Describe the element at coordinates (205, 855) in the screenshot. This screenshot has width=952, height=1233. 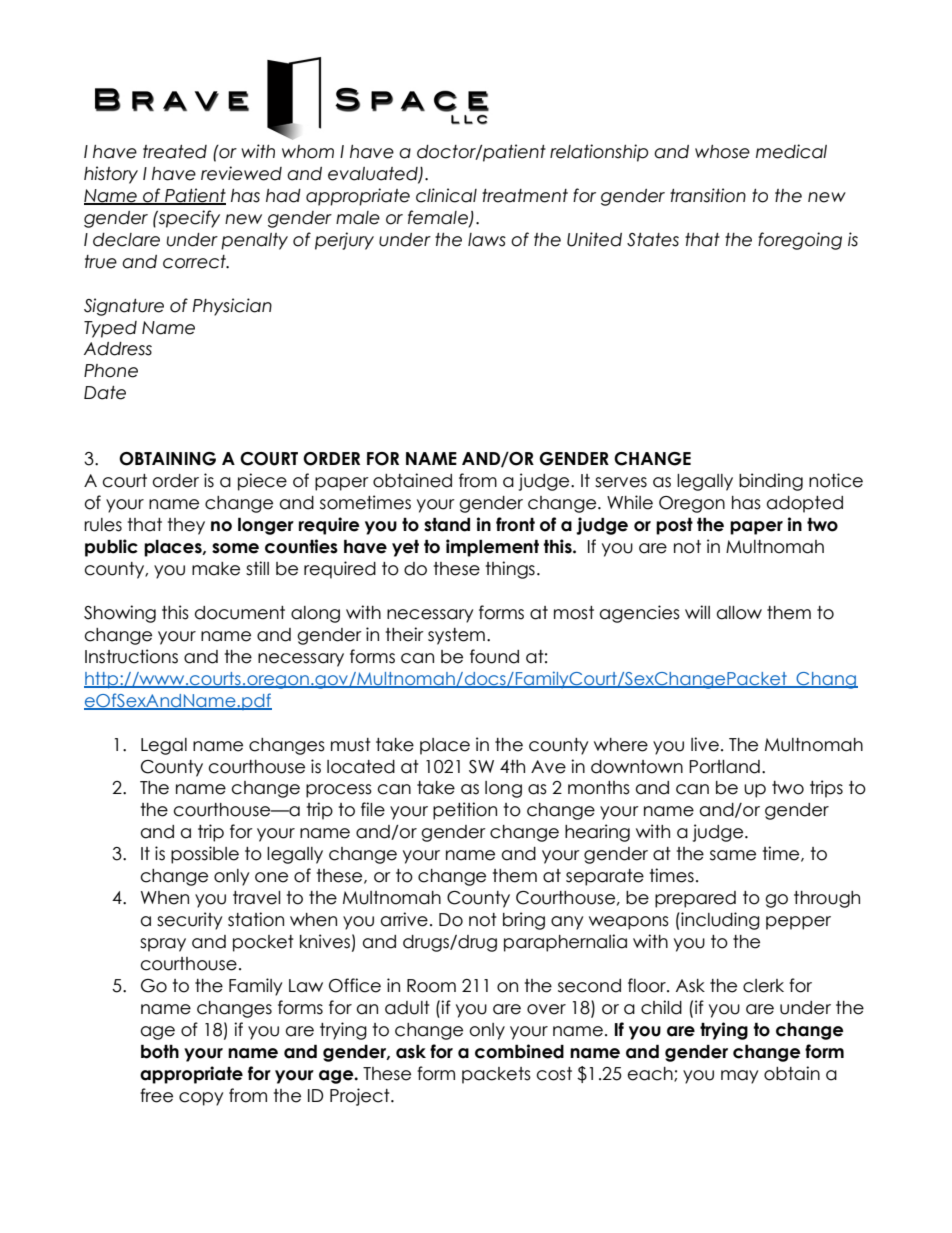
I see `possible` at that location.
